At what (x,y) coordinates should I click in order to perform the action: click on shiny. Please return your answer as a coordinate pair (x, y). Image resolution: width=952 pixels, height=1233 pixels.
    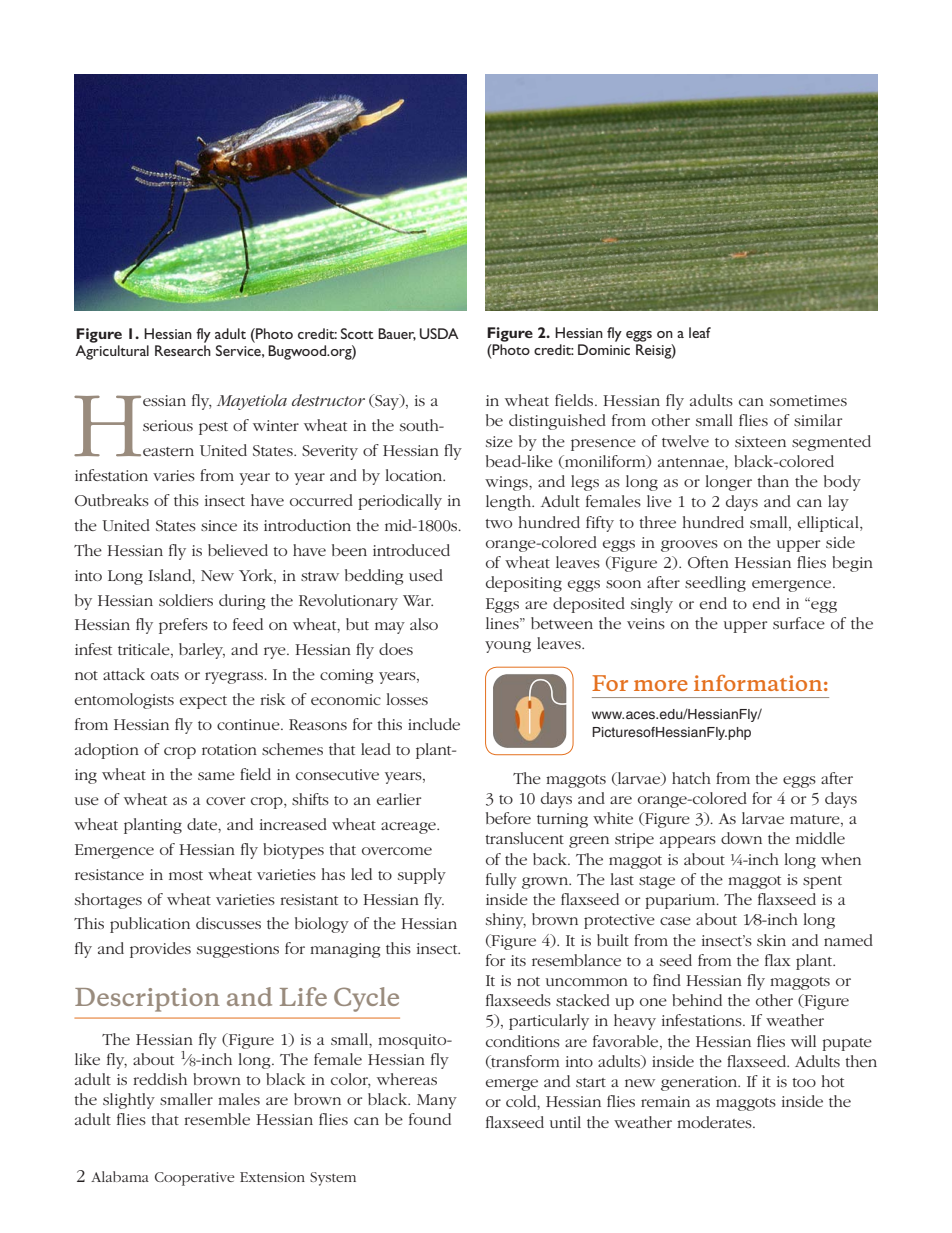
    Looking at the image, I should click on (506, 921).
